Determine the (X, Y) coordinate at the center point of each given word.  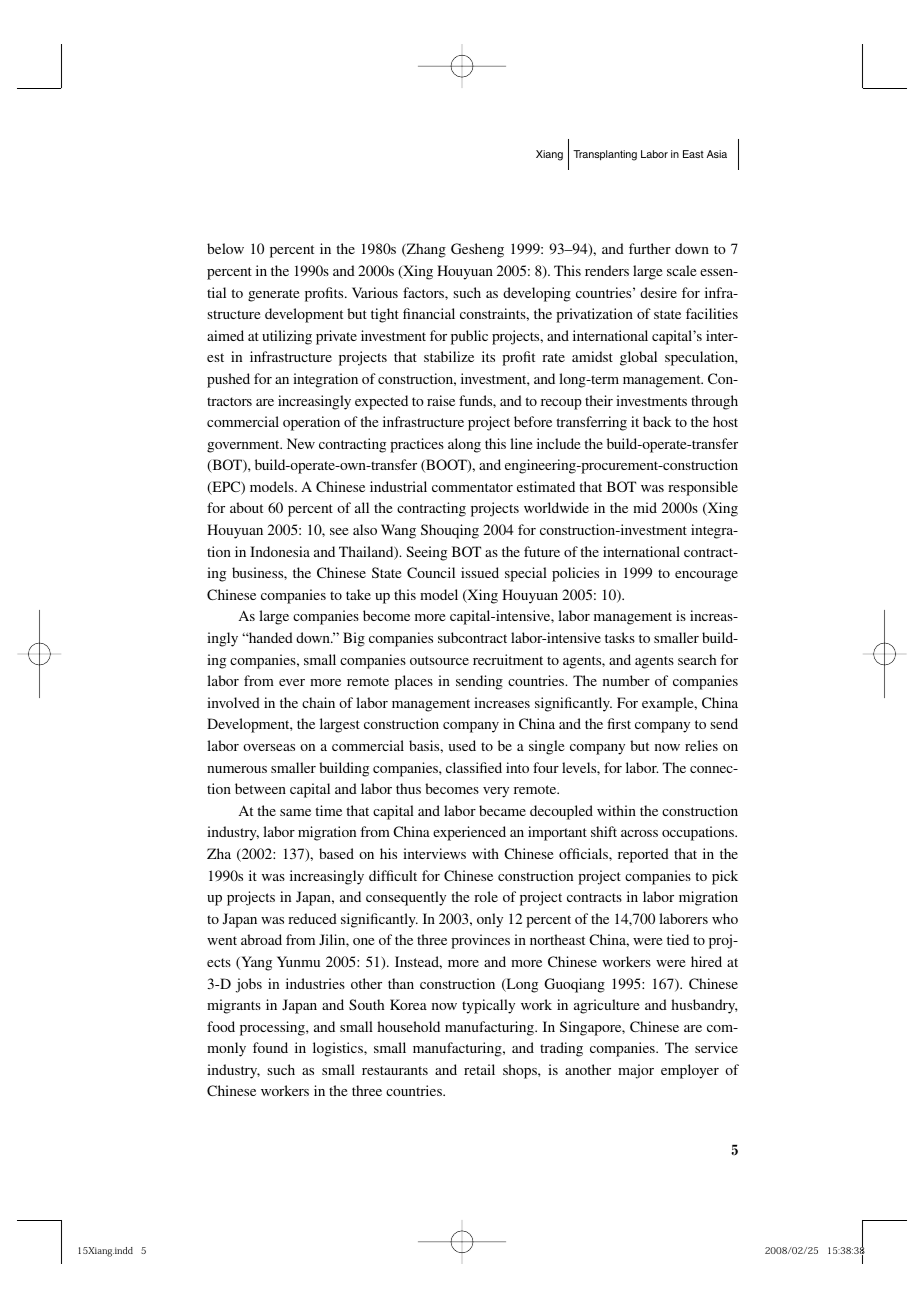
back (657, 421)
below (225, 248)
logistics (339, 1049)
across (639, 833)
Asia (717, 154)
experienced (469, 833)
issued (480, 572)
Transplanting (605, 155)
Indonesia (280, 551)
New (301, 443)
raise (441, 400)
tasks (620, 637)
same (295, 812)
